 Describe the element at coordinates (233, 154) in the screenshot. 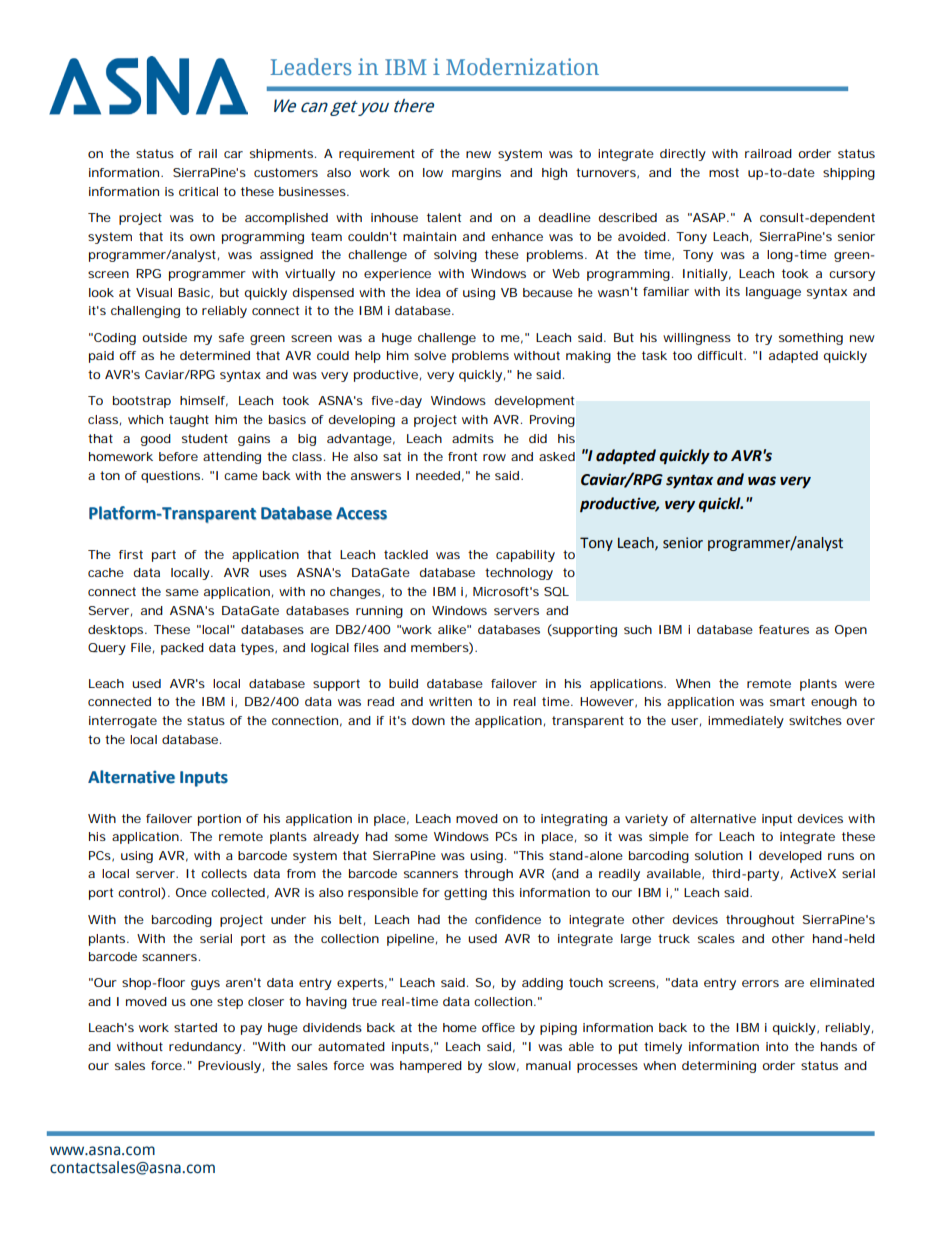

I see `car` at that location.
